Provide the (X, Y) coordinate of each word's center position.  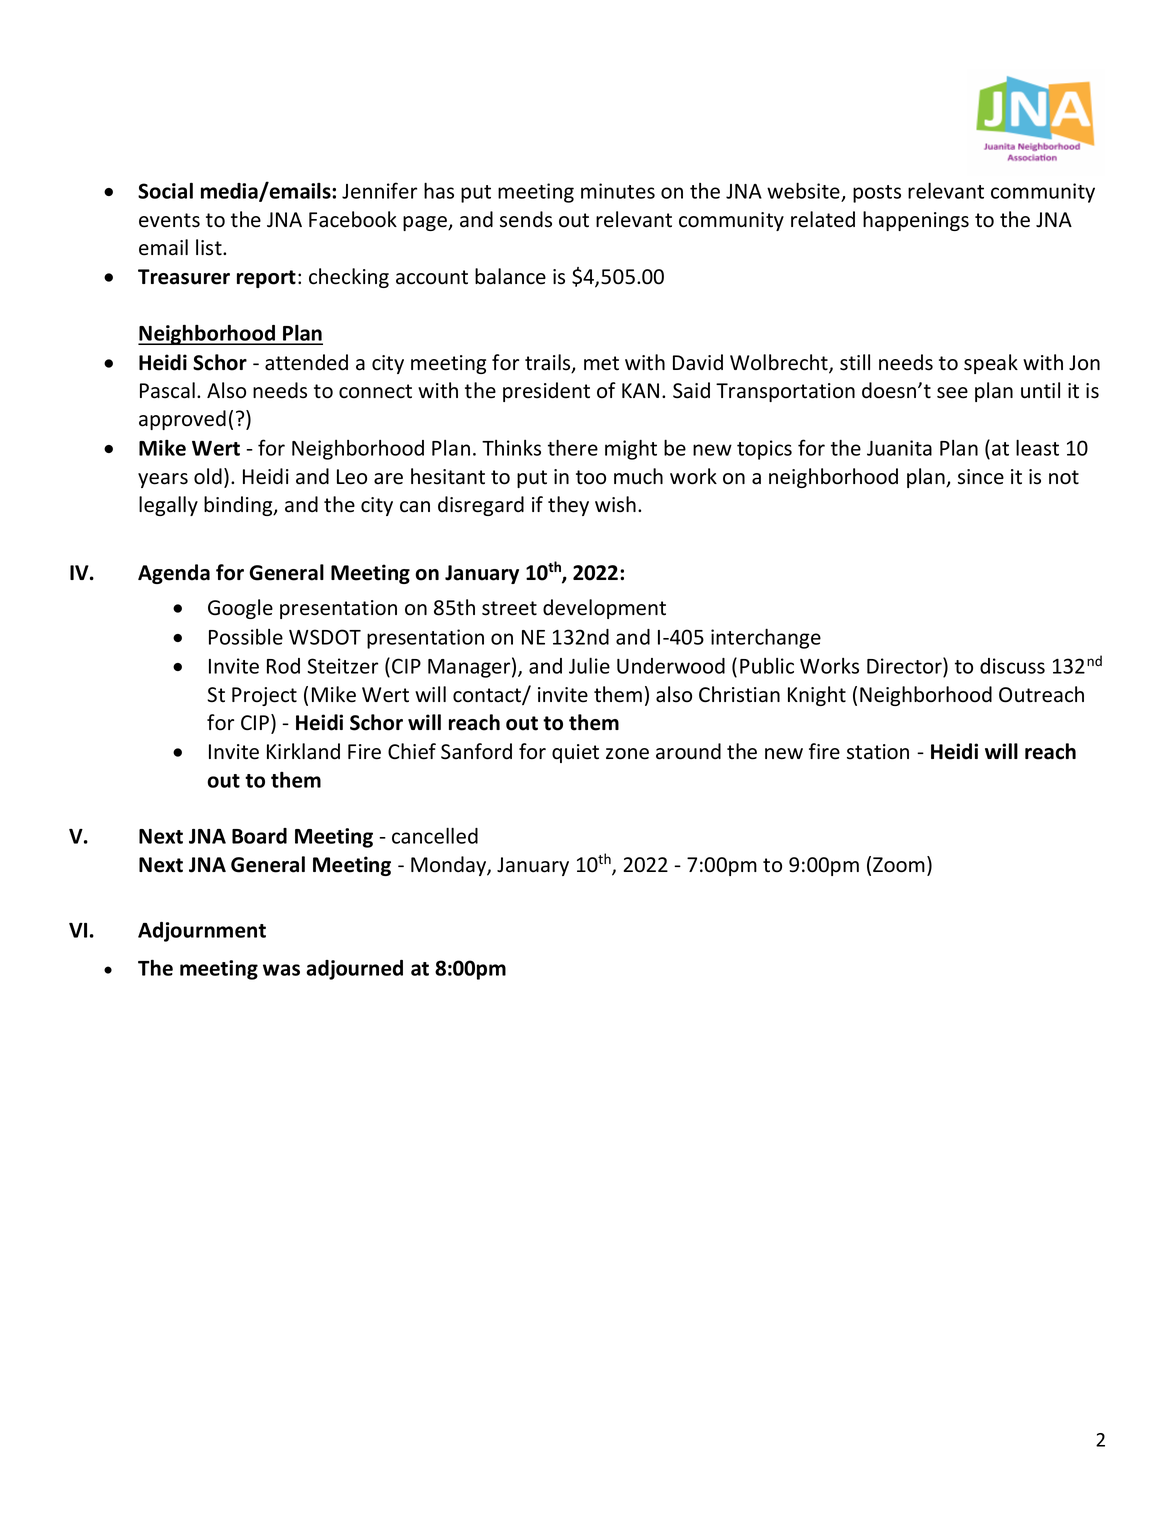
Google (240, 609)
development (604, 609)
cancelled (435, 835)
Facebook (353, 219)
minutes (618, 191)
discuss (1012, 666)
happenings (916, 221)
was (281, 970)
